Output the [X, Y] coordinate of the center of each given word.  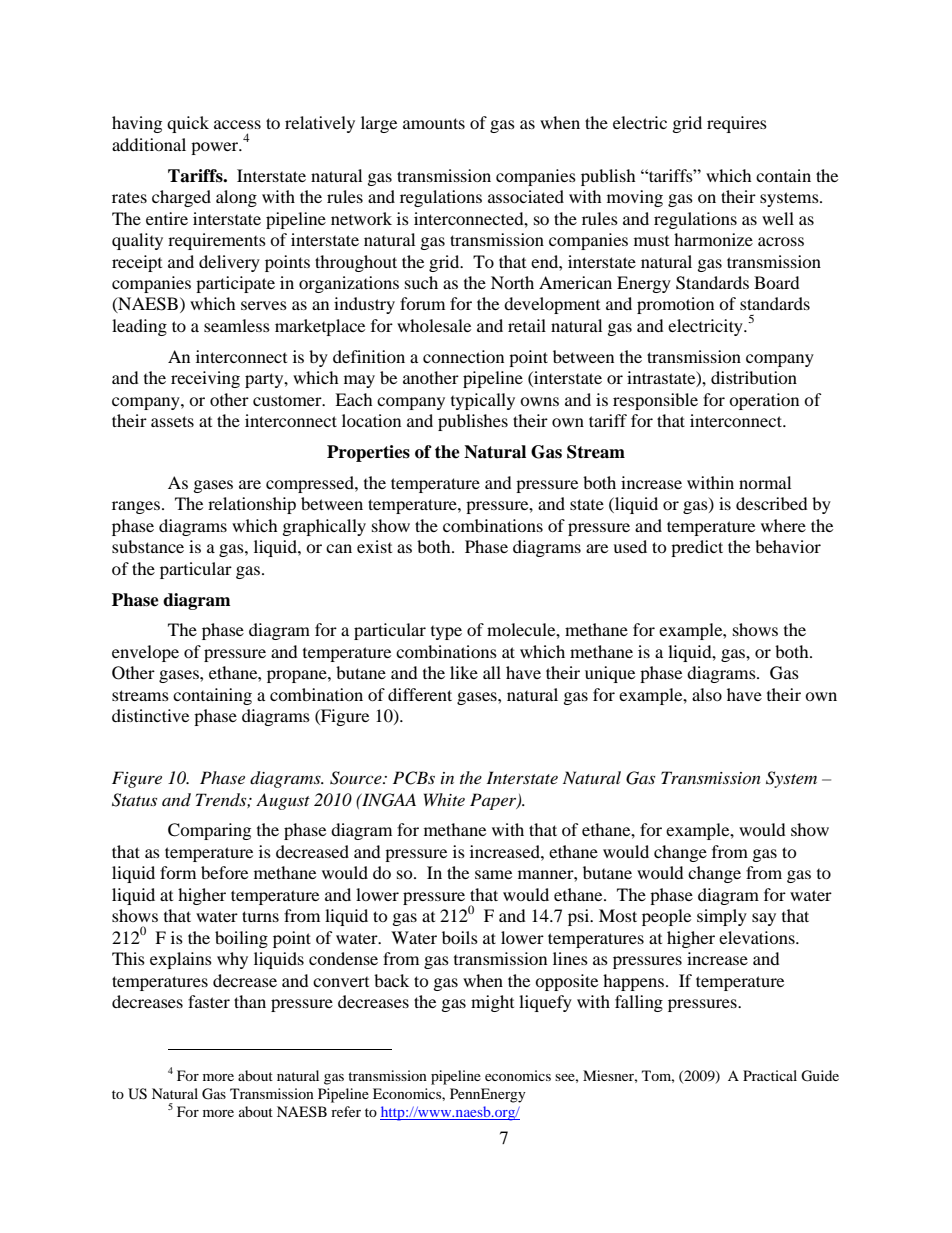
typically [483, 401]
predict [697, 548]
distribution [754, 377]
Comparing [209, 831]
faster [209, 1001]
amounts [434, 123]
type [446, 633]
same [493, 874]
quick [188, 124]
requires [737, 124]
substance [148, 546]
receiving [205, 379]
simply [722, 917]
